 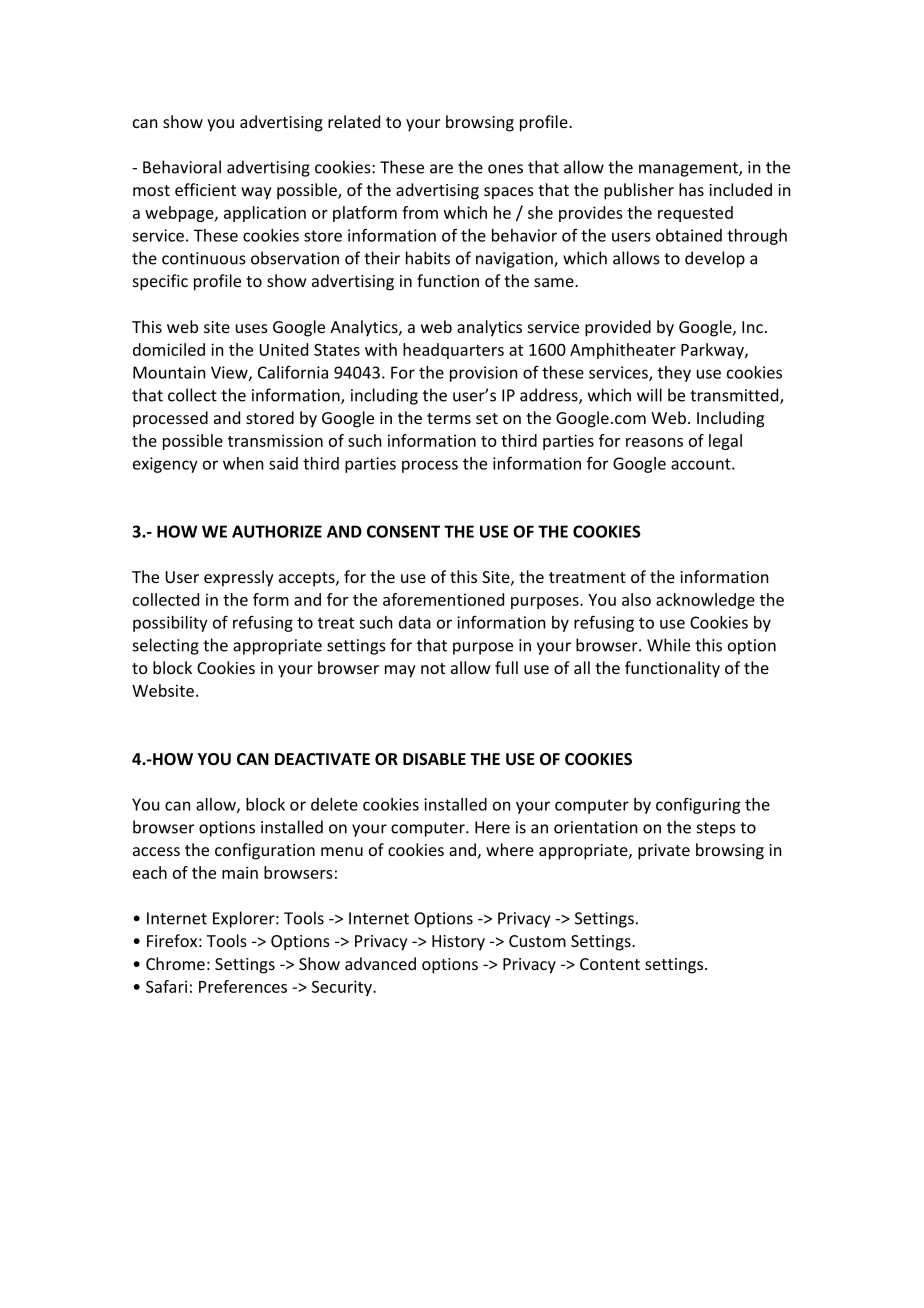 I want to click on selecting, so click(x=166, y=646).
